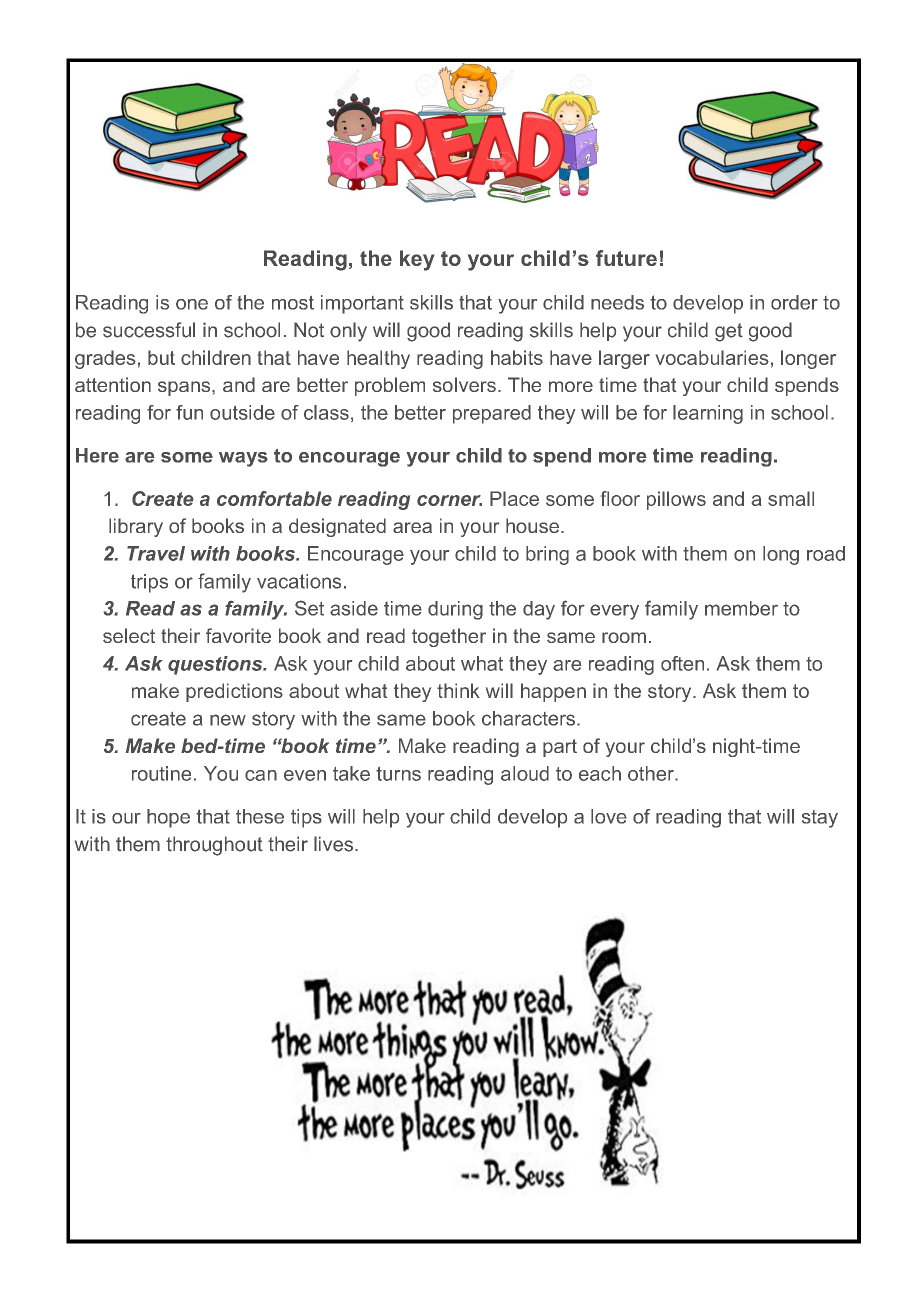 This screenshot has height=1308, width=924. What do you see at coordinates (794, 302) in the screenshot?
I see `order` at bounding box center [794, 302].
